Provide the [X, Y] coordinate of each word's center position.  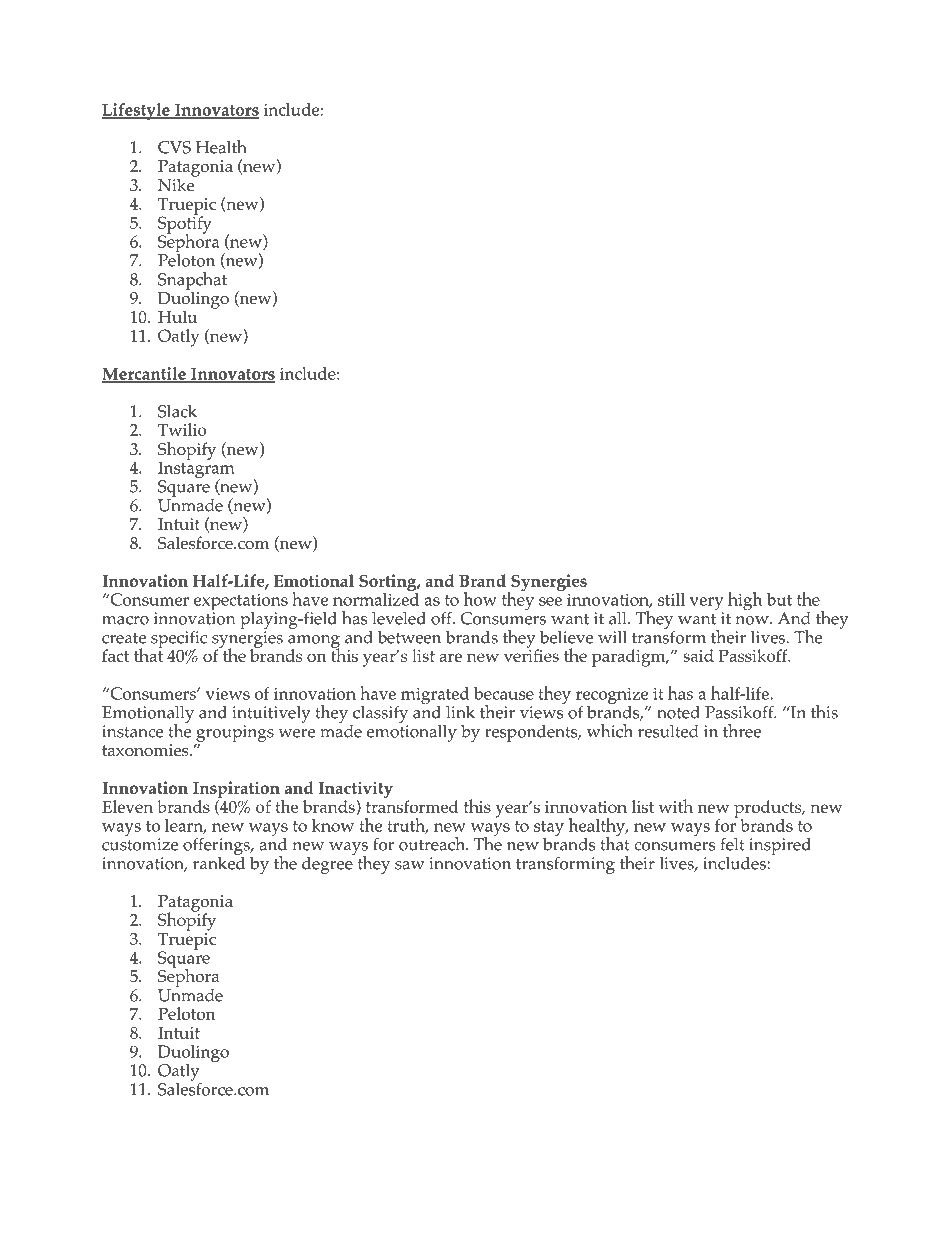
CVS [174, 147]
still [671, 599]
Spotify [185, 225]
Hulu [177, 316]
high [745, 601]
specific [179, 640]
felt [733, 844]
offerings [217, 846]
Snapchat [192, 282]
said [698, 655]
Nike [177, 183]
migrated [435, 697]
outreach [433, 844]
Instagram [196, 470]
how [480, 599]
